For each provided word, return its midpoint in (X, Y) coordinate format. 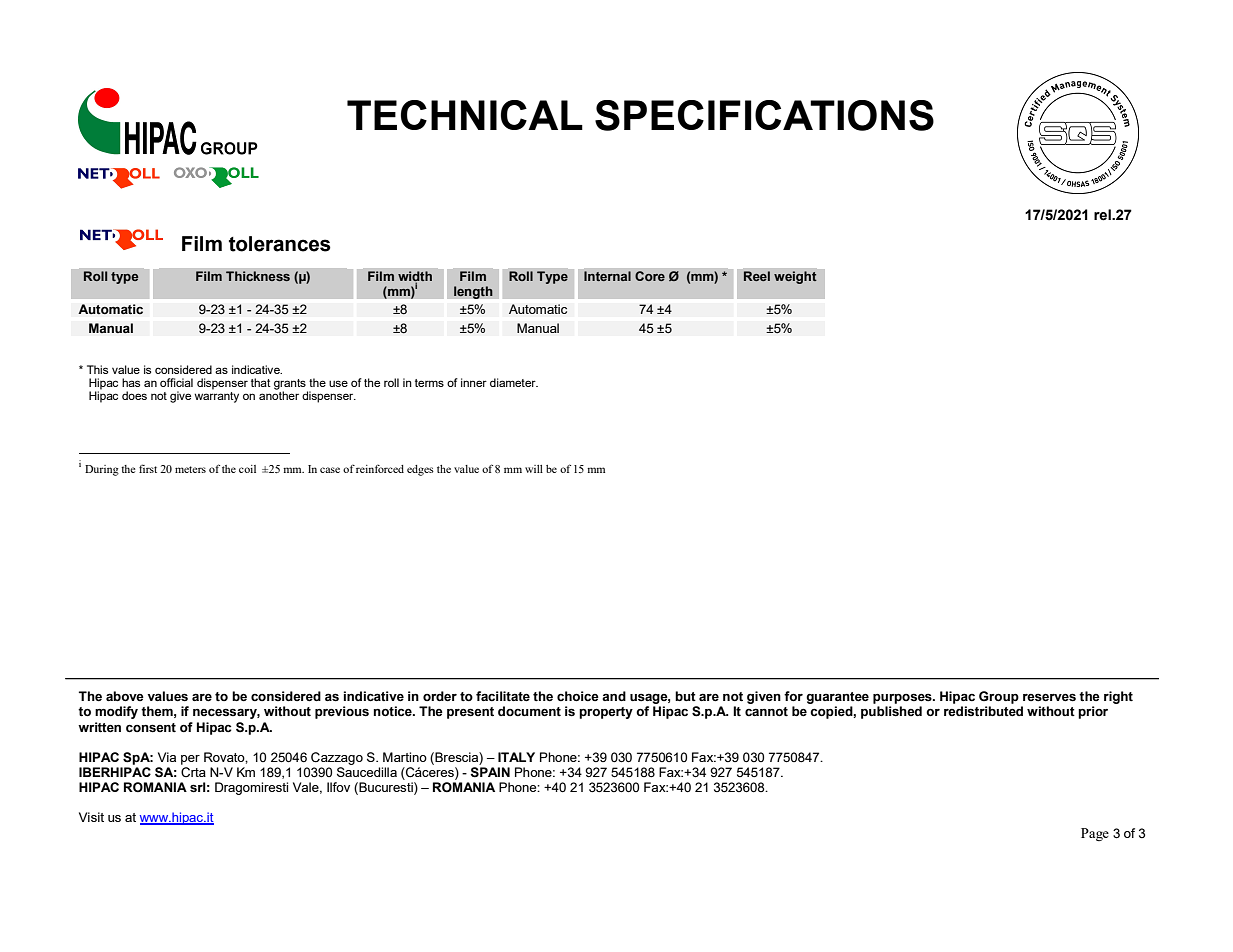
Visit (91, 817)
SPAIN (490, 772)
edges (420, 470)
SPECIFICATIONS (764, 115)
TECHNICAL (465, 115)
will (534, 469)
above (125, 696)
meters (190, 469)
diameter (514, 382)
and (614, 696)
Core (650, 276)
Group (999, 697)
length (473, 292)
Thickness (258, 276)
